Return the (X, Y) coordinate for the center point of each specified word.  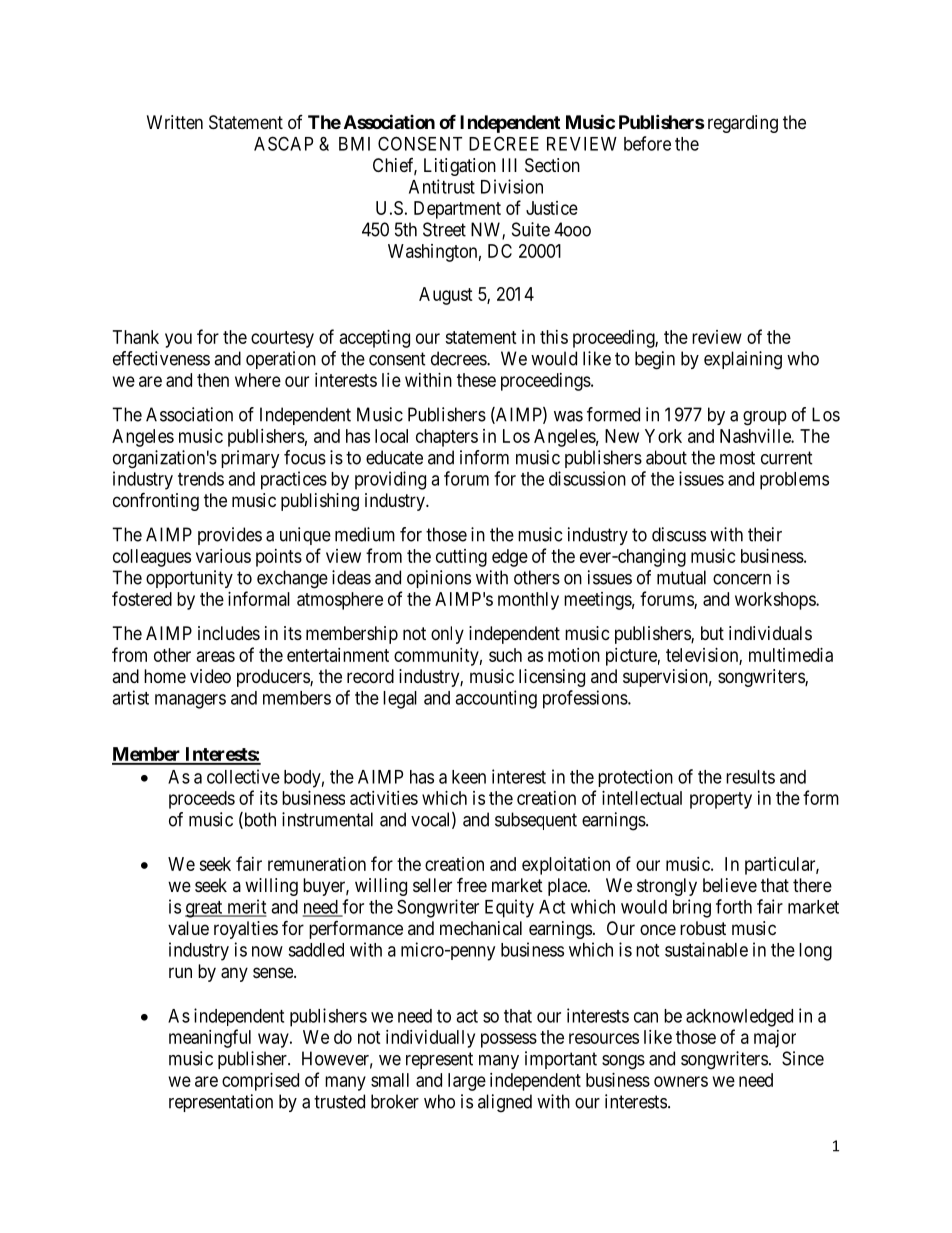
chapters (447, 438)
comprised (260, 1082)
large (467, 1082)
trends (201, 479)
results (750, 777)
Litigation (460, 167)
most (737, 458)
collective (243, 776)
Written (175, 122)
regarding (743, 124)
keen (469, 777)
